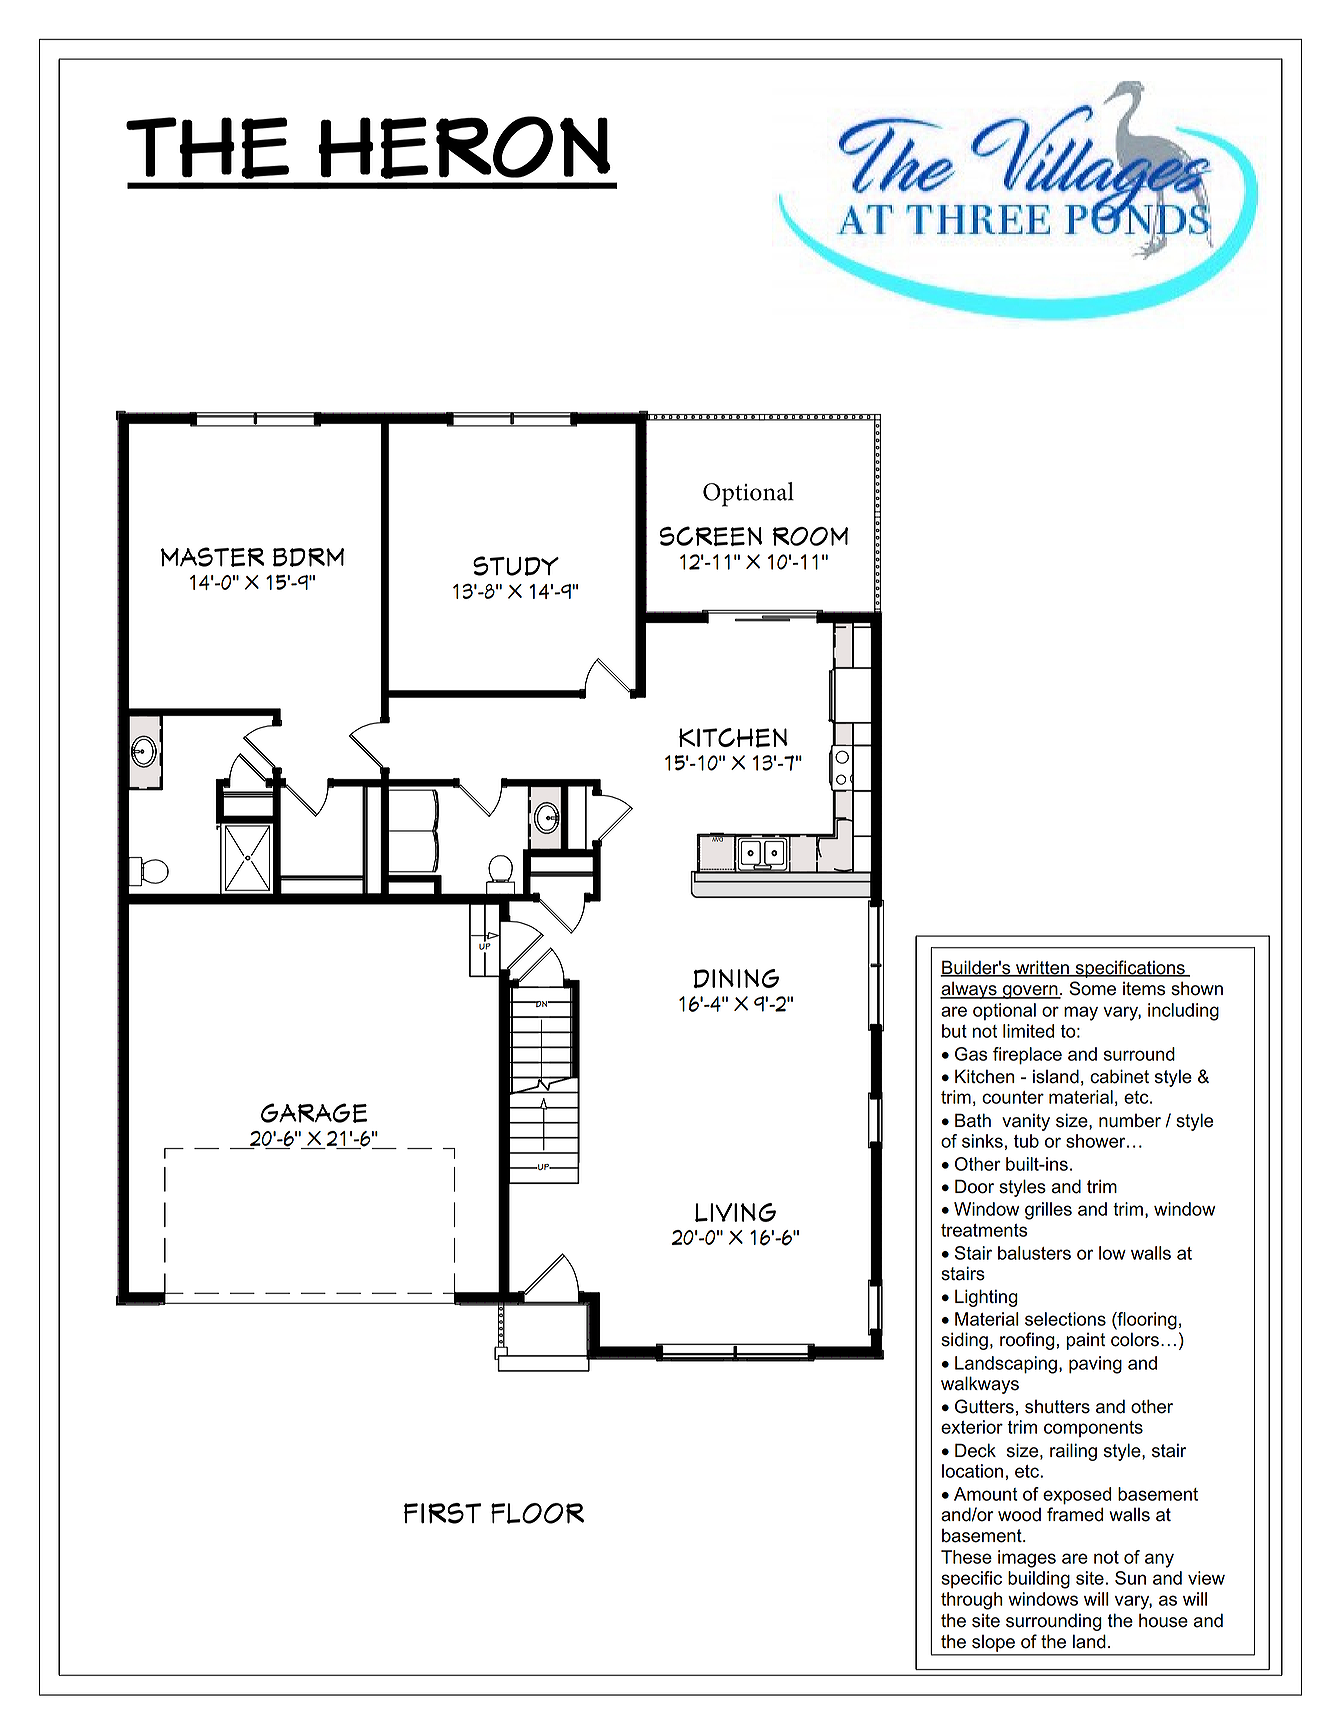 The image size is (1341, 1735). What do you see at coordinates (1013, 1097) in the screenshot?
I see `counter` at bounding box center [1013, 1097].
